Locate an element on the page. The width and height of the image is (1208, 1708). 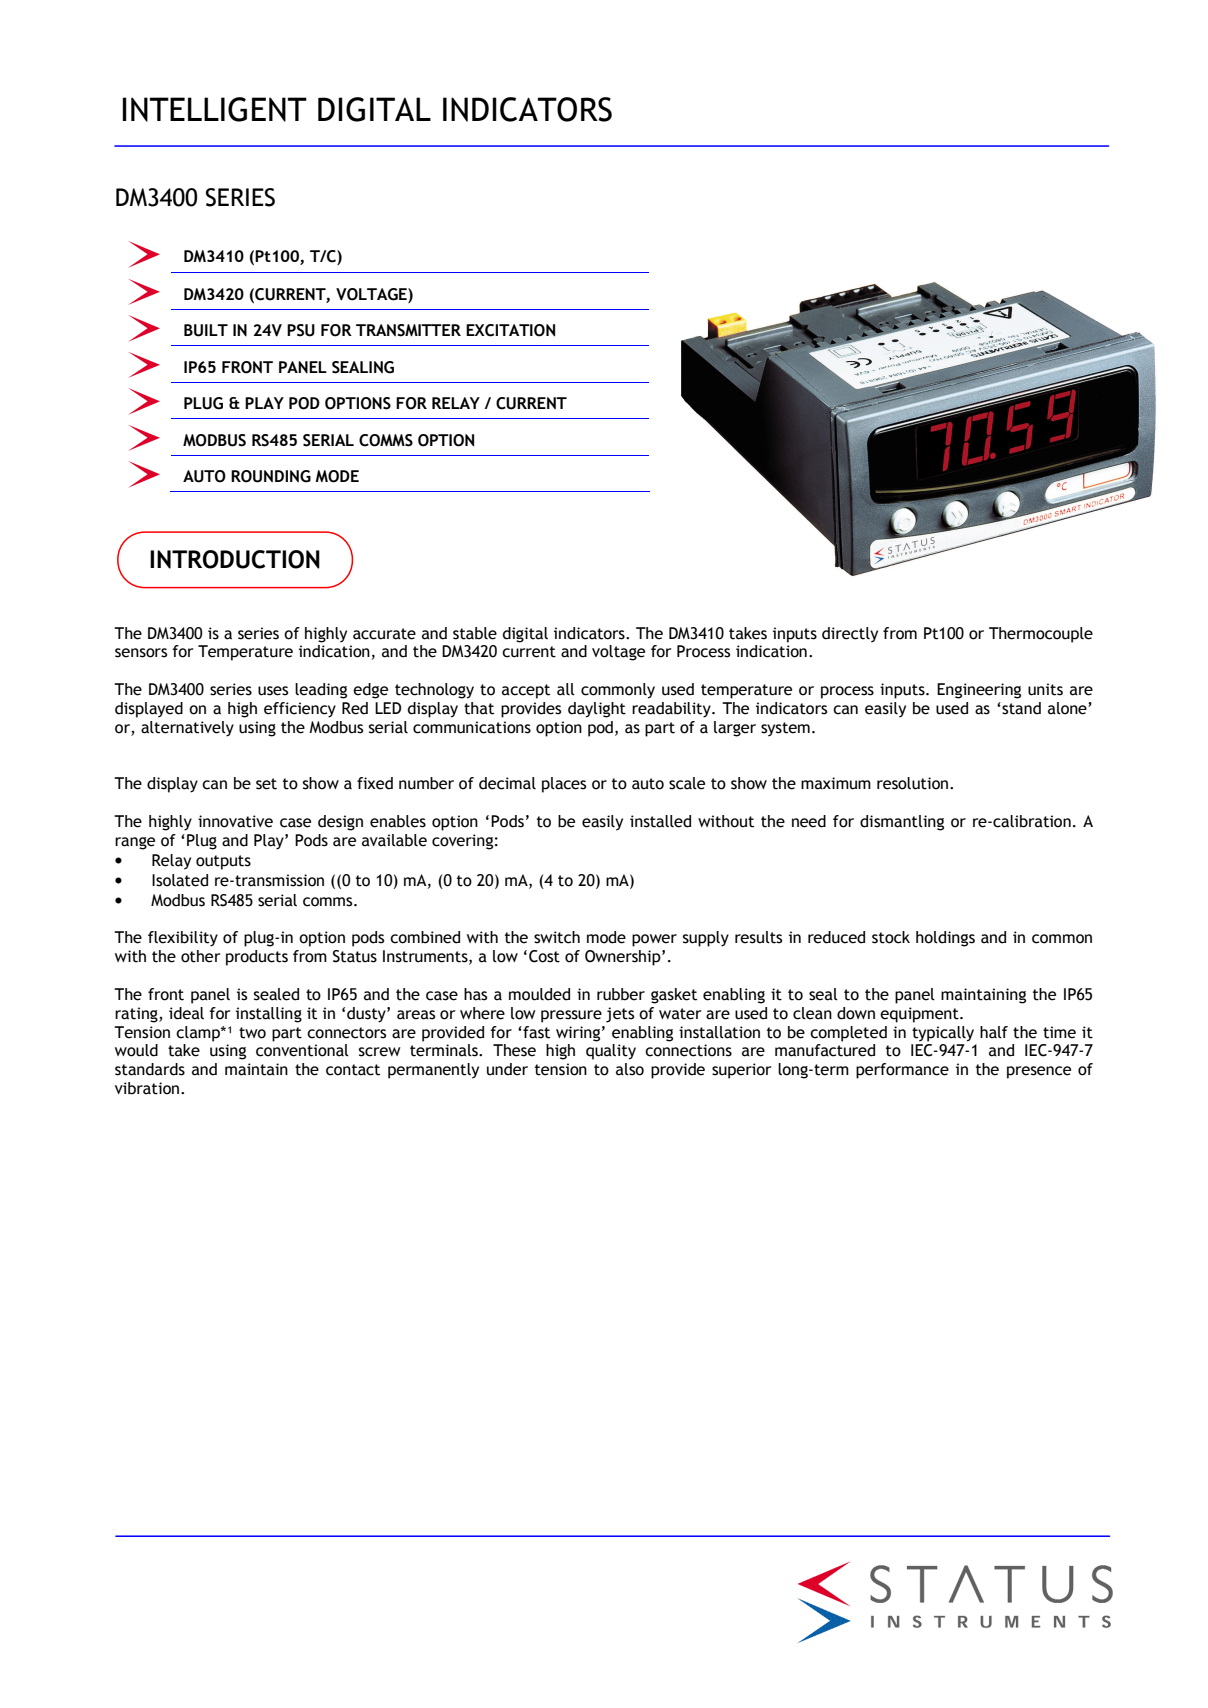
installed is located at coordinates (660, 821).
